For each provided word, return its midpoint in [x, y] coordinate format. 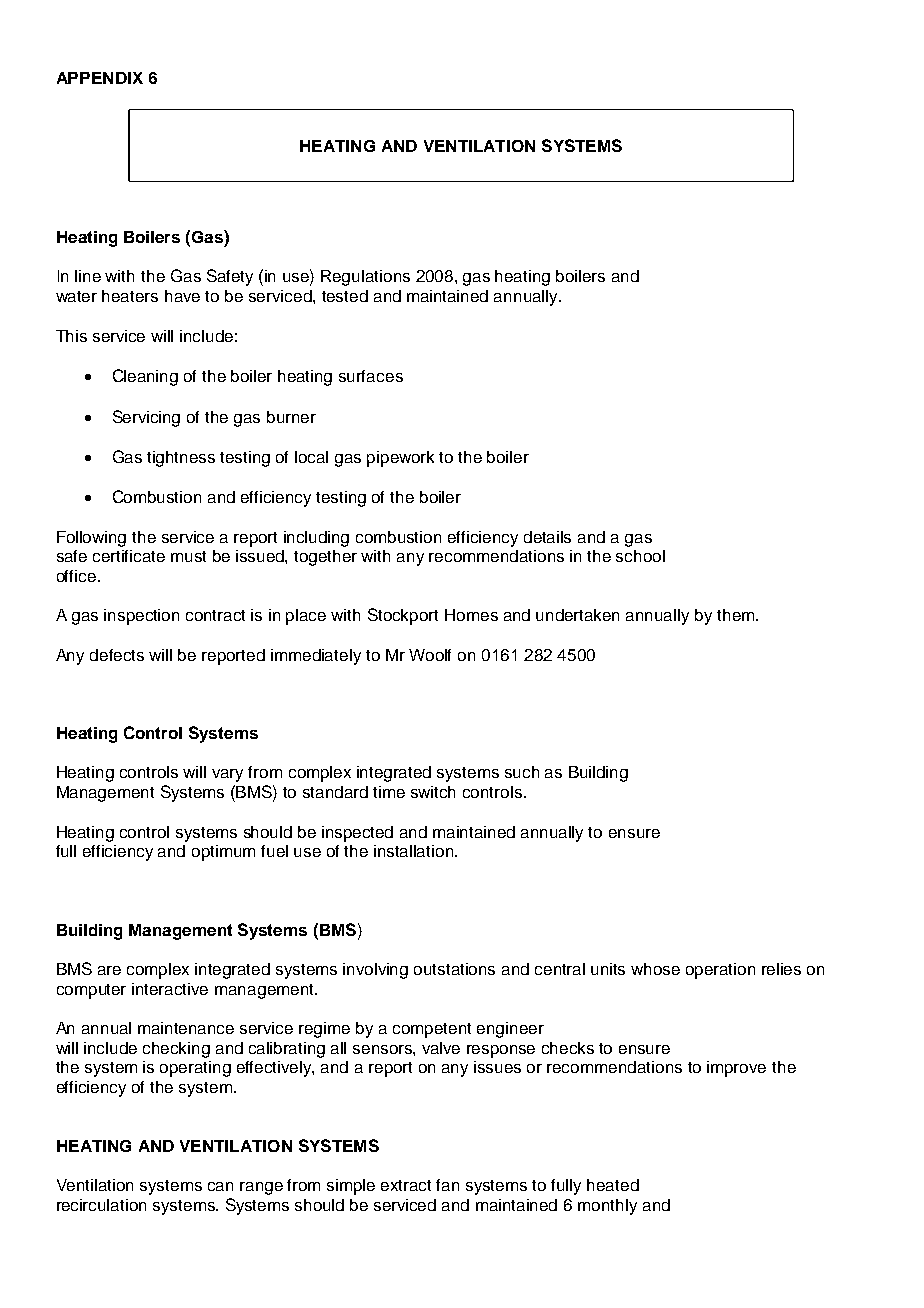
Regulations [365, 278]
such [522, 772]
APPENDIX [100, 78]
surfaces [371, 376]
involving [375, 971]
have [182, 296]
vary [227, 775]
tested [345, 296]
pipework [400, 459]
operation [720, 971]
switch [433, 792]
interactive [170, 989]
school [640, 556]
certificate [129, 556]
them [737, 615]
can [220, 1186]
